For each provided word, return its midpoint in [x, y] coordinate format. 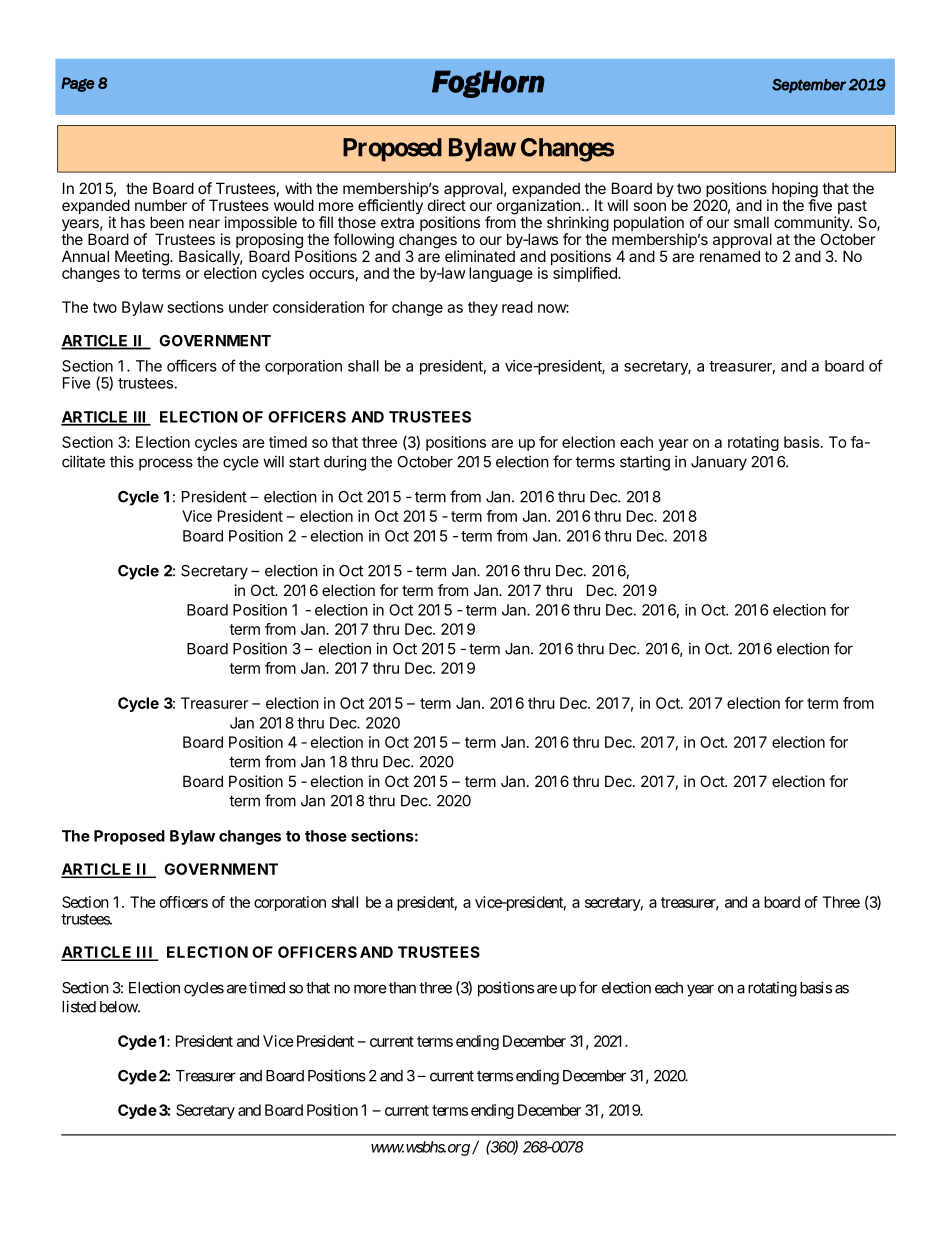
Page [77, 84]
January [719, 463]
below [119, 1007]
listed [79, 1006]
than [402, 988]
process [166, 464]
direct [447, 205]
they [483, 308]
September [809, 86]
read [517, 307]
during [345, 463]
